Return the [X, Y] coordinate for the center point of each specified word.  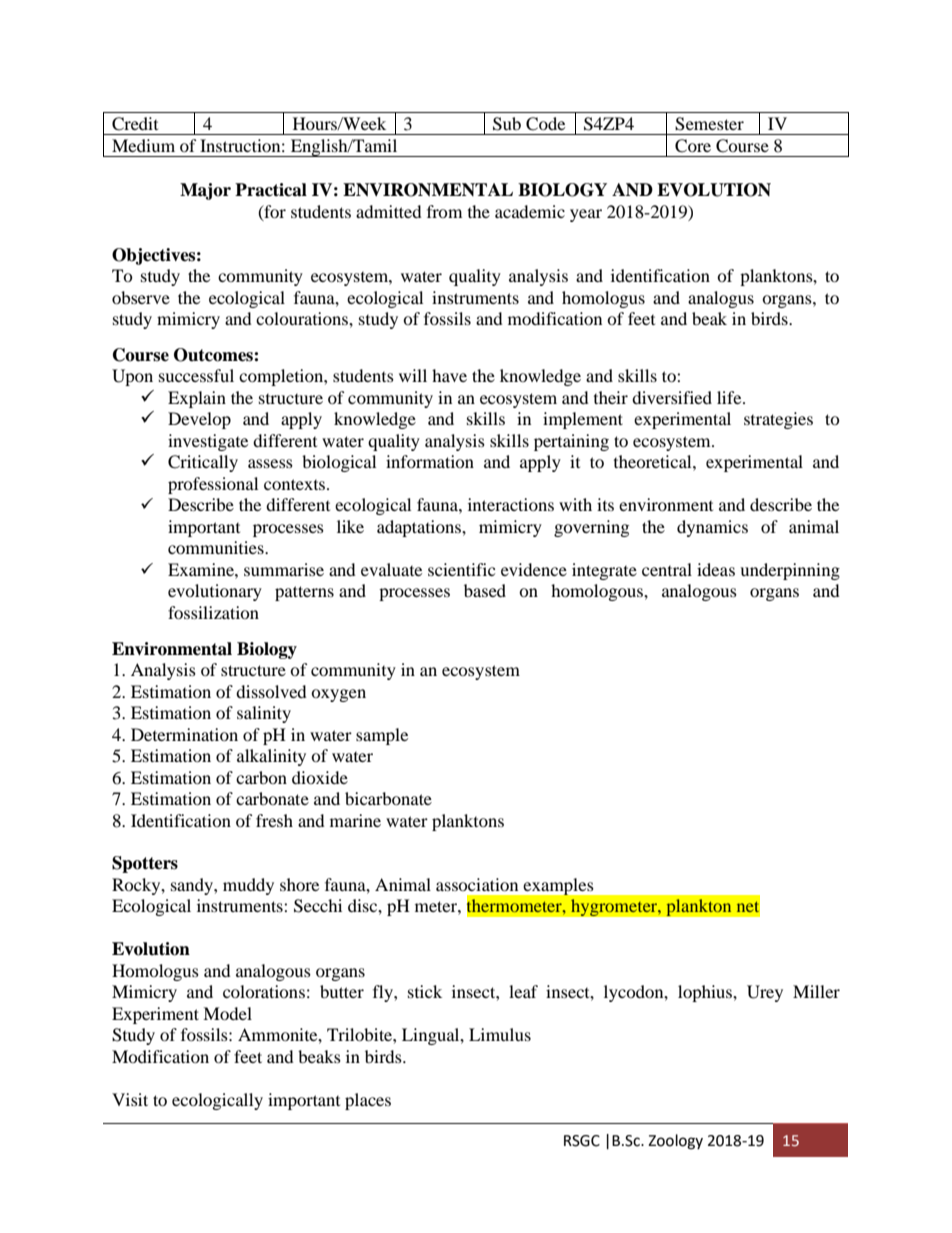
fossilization [213, 612]
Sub [507, 124]
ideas [716, 569]
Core [693, 146]
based [485, 590]
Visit [130, 1099]
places [368, 1101]
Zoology [675, 1142]
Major [205, 191]
